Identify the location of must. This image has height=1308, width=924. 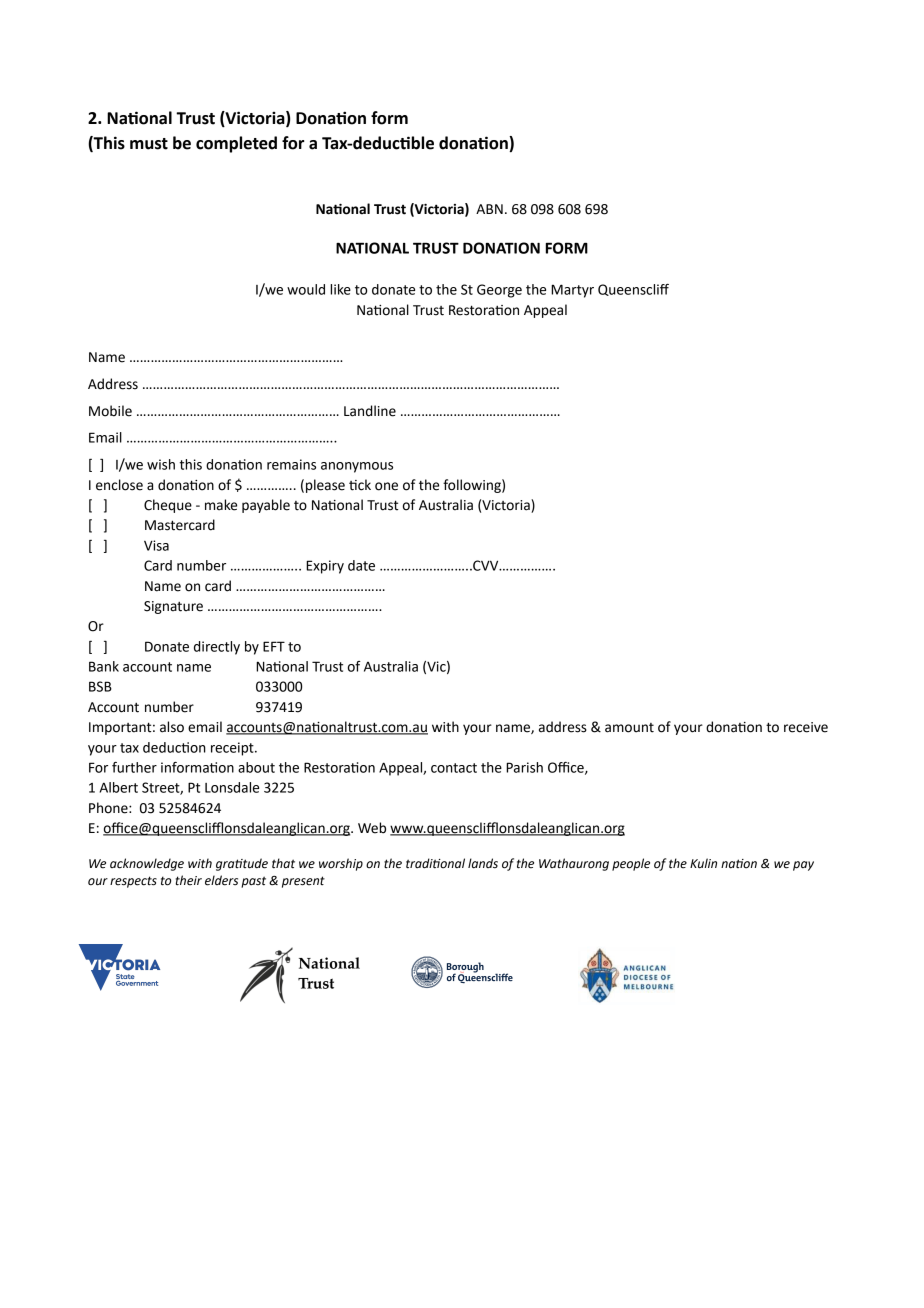
(149, 144).
